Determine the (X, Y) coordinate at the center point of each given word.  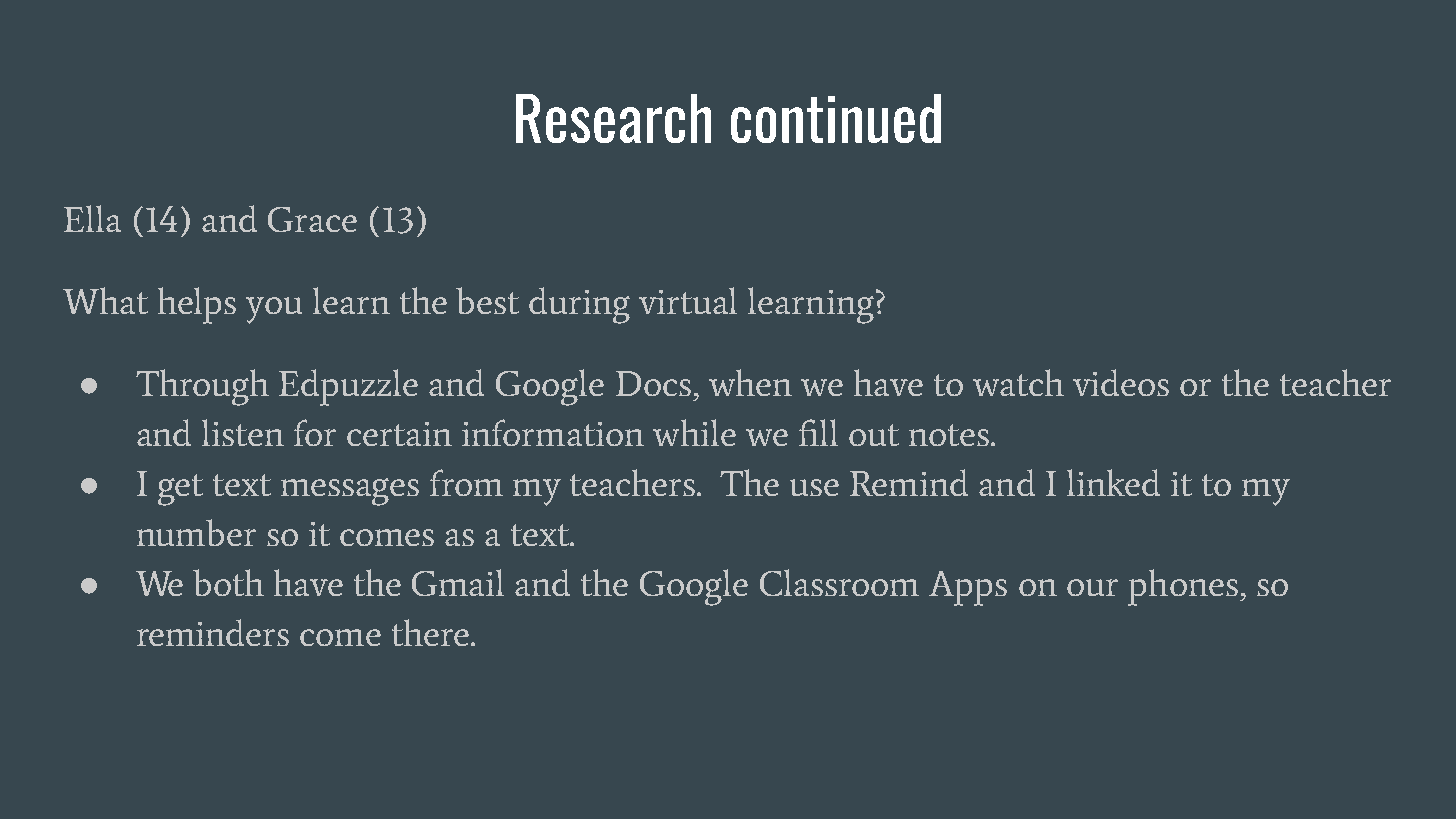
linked (1113, 482)
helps (197, 305)
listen (243, 432)
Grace (312, 219)
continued (836, 118)
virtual (688, 300)
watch (1018, 382)
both (228, 582)
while (694, 432)
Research (613, 118)
